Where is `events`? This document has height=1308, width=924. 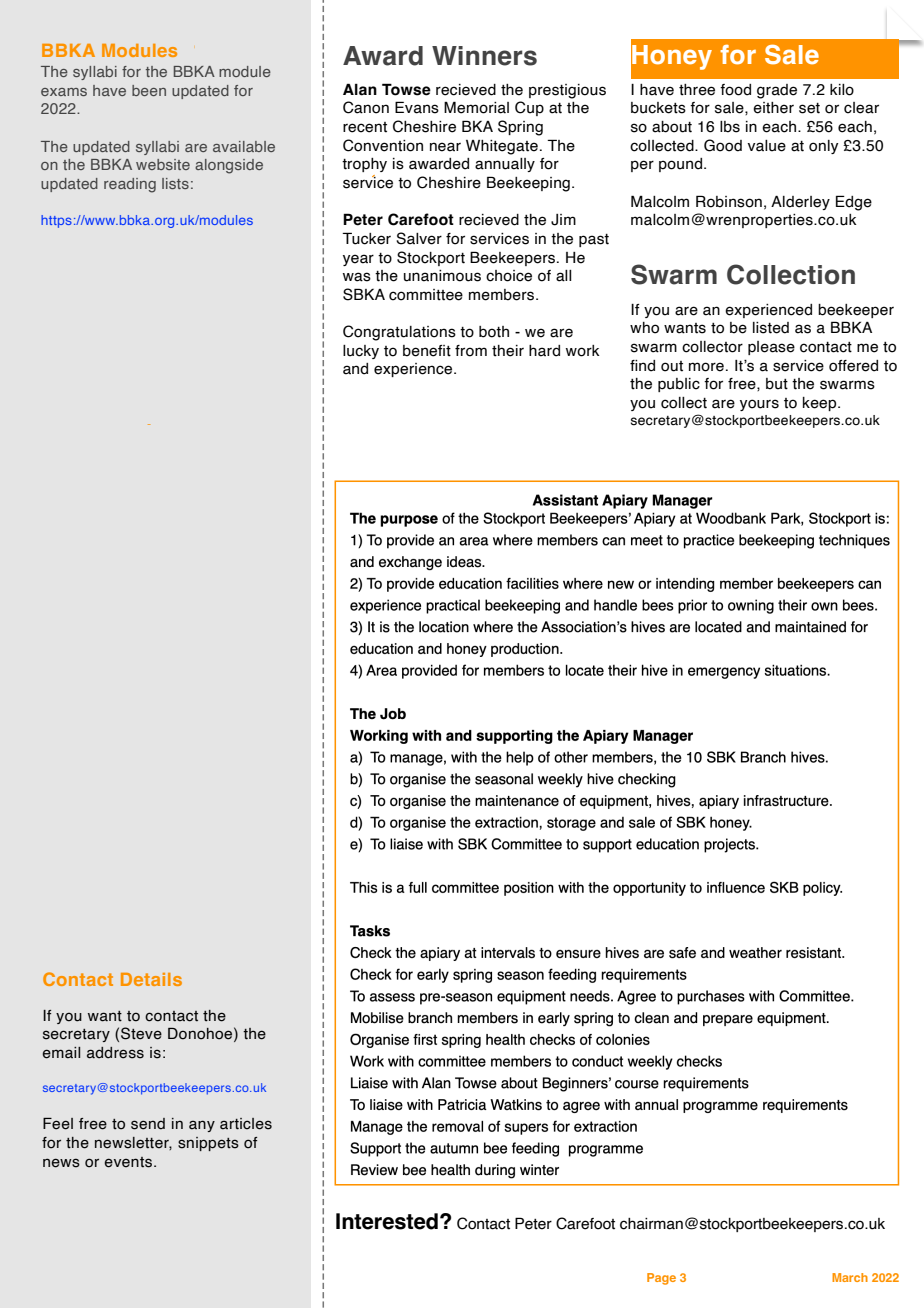
events is located at coordinates (129, 1162).
